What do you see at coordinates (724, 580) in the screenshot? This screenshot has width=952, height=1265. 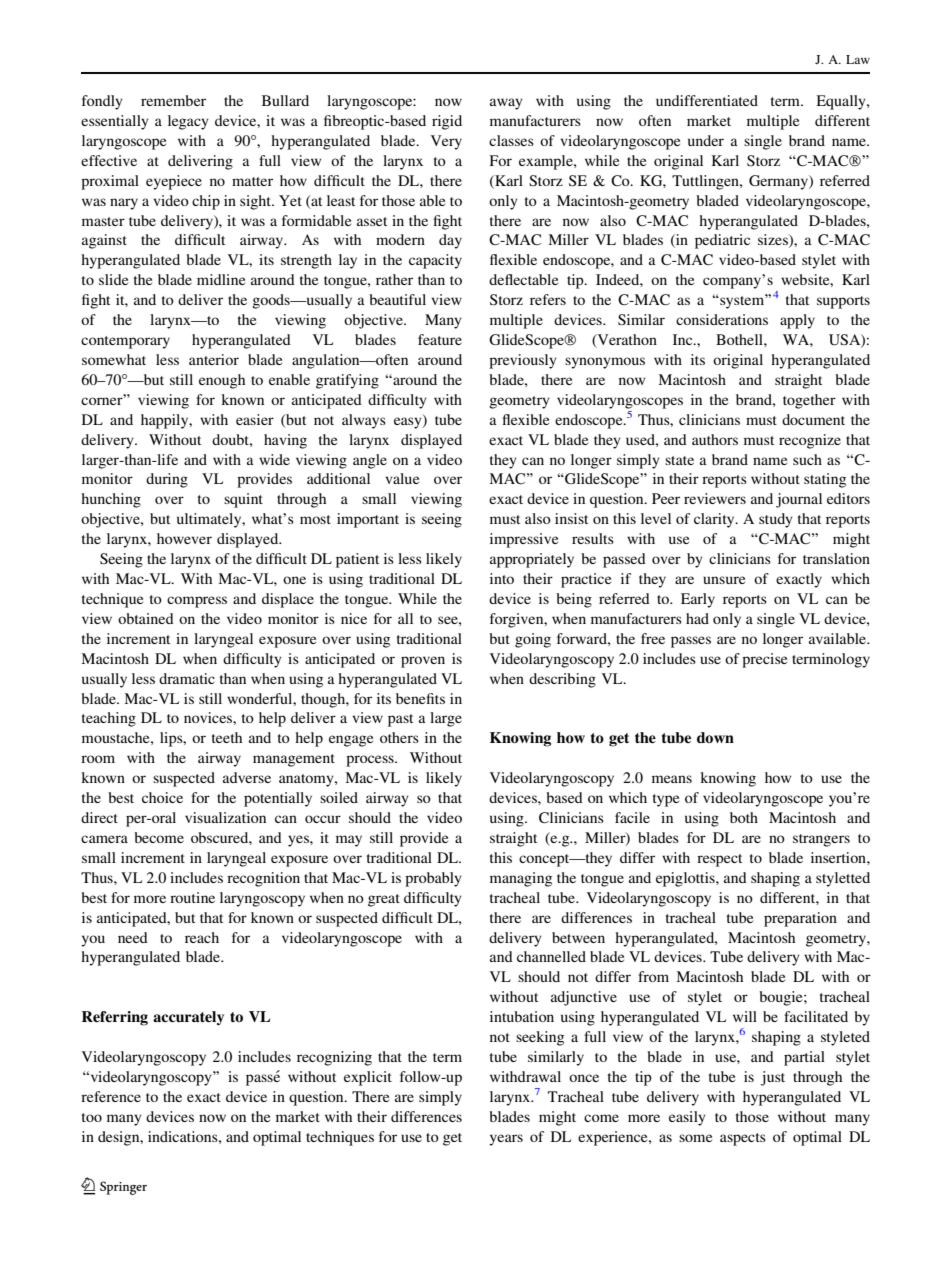 I see `unsure` at bounding box center [724, 580].
